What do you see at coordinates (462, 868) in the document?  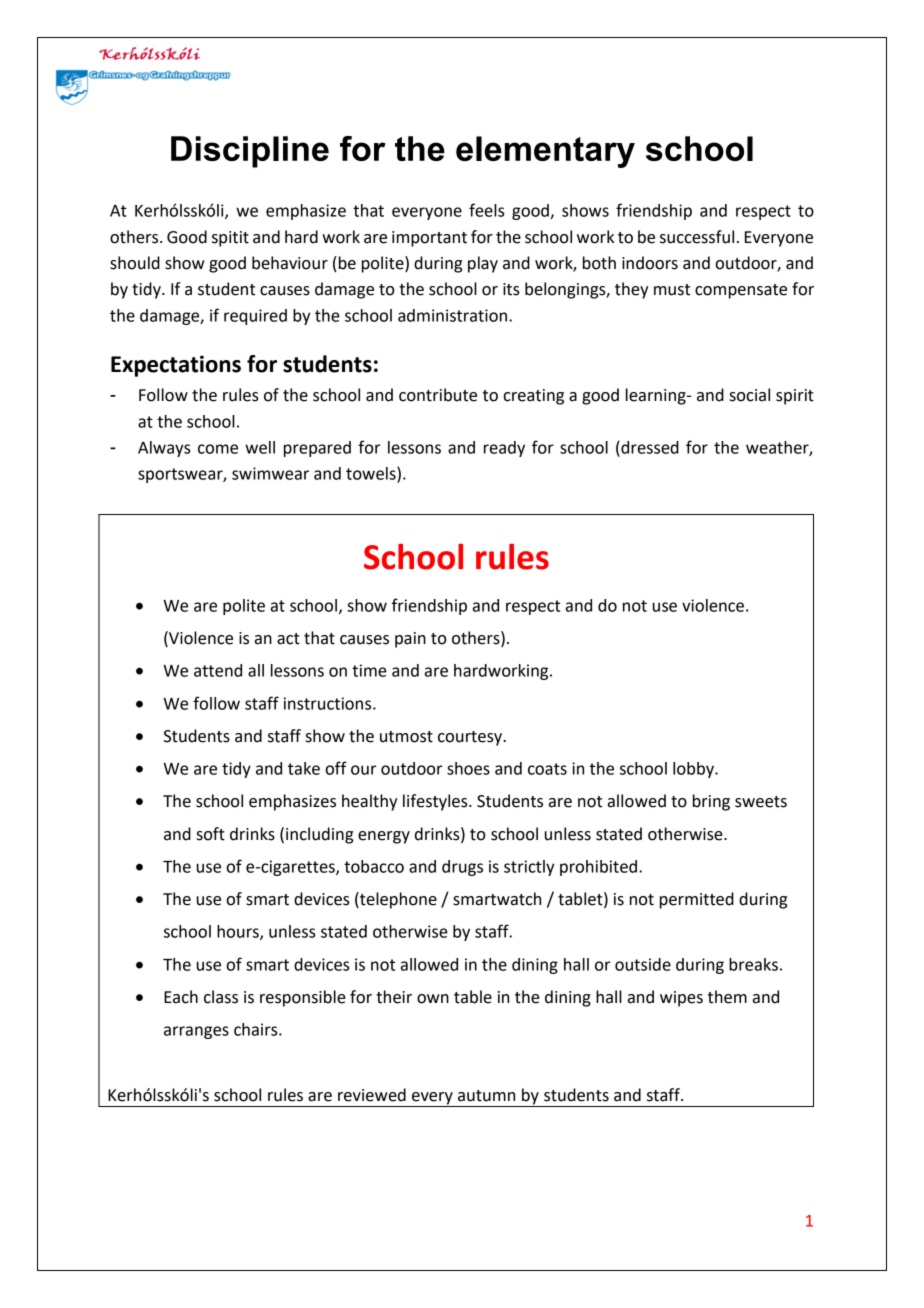 I see `drugs` at bounding box center [462, 868].
